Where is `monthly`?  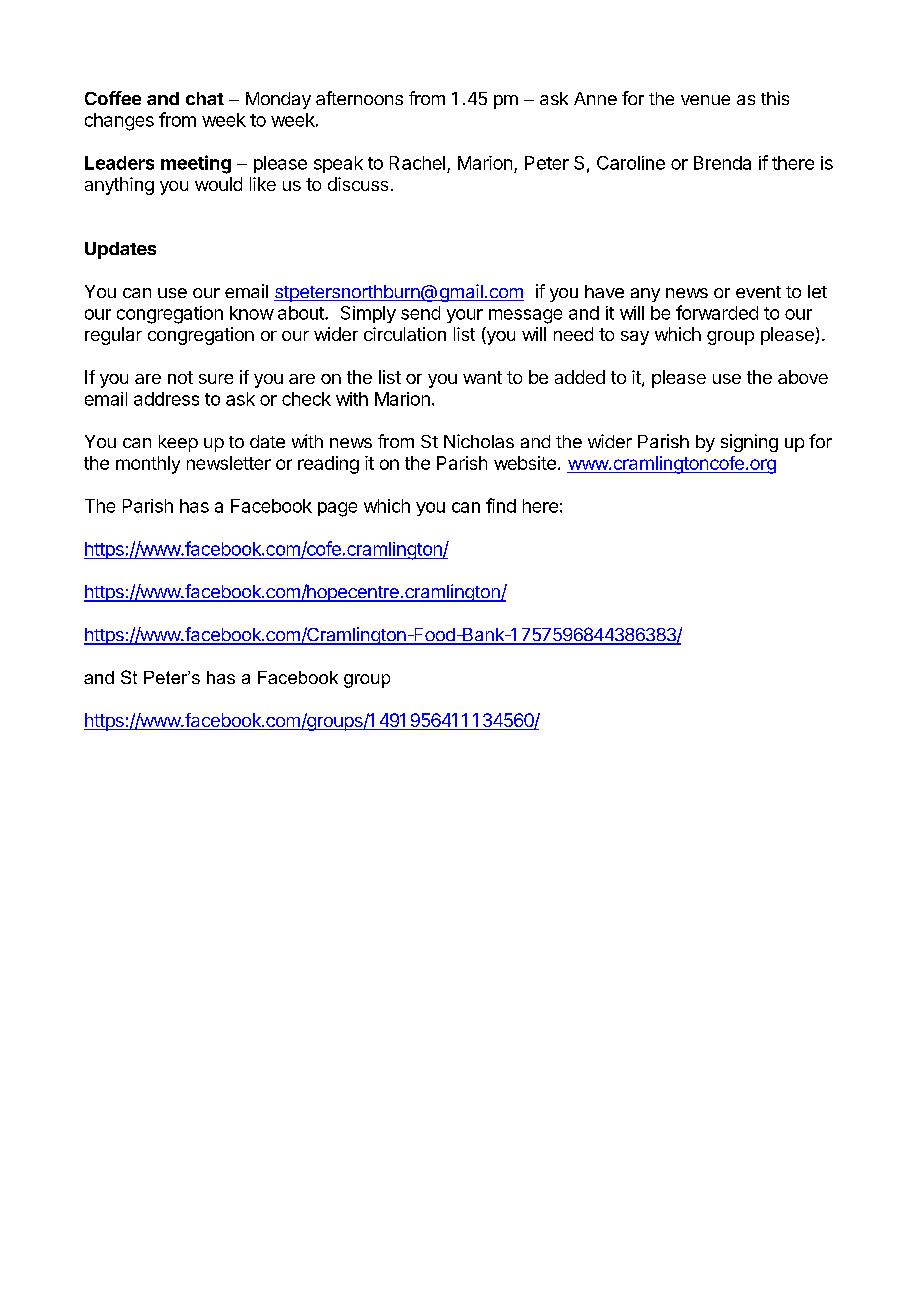
monthly is located at coordinates (148, 465).
